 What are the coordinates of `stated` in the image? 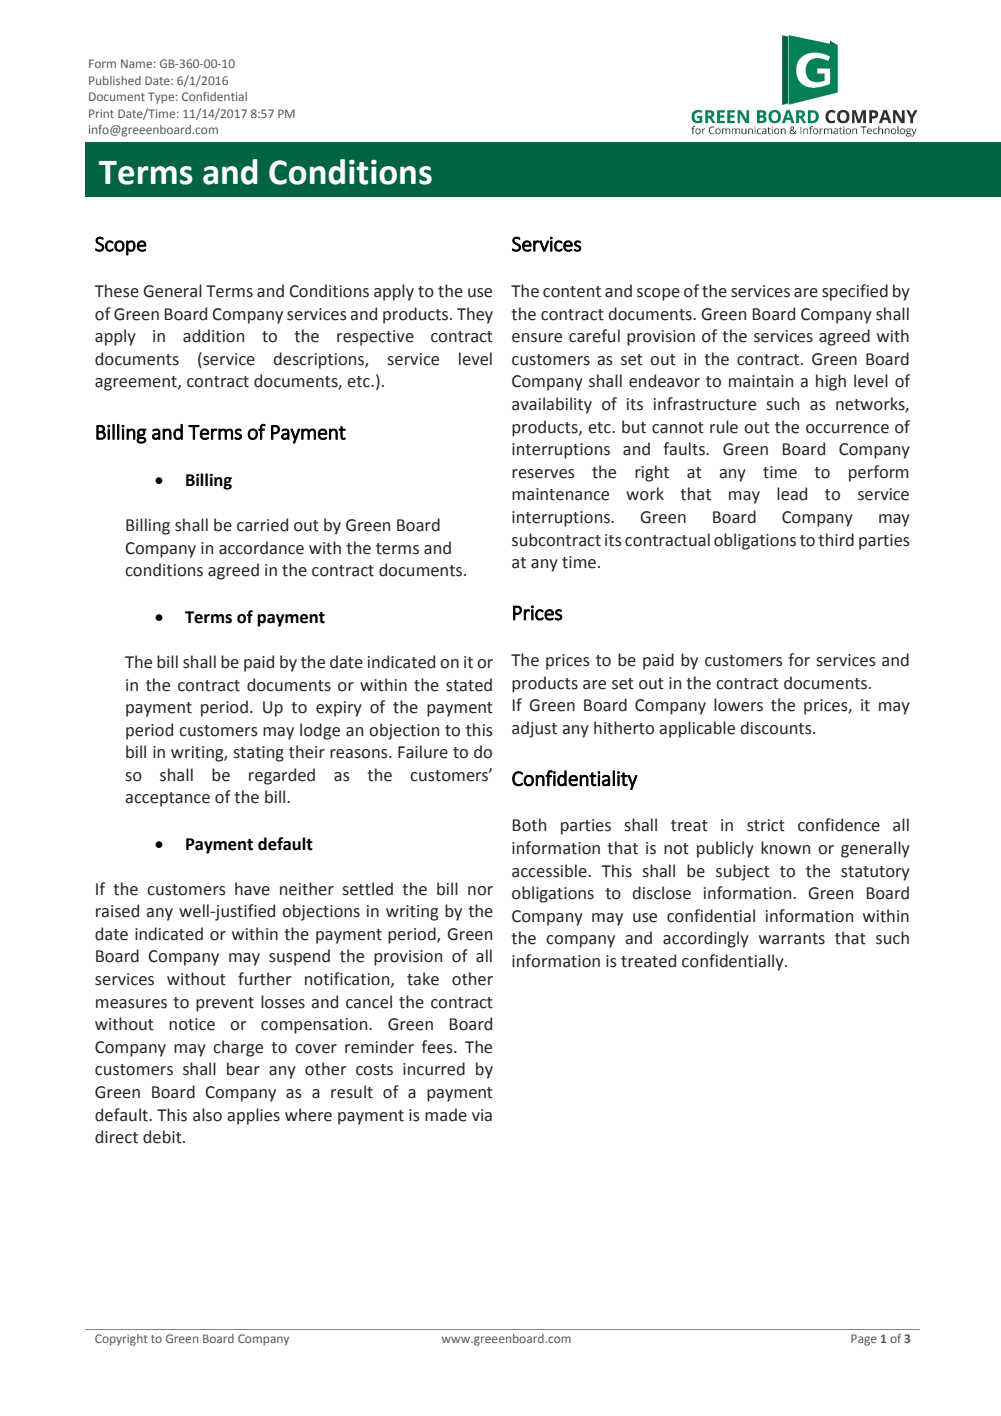 It's located at (469, 685).
